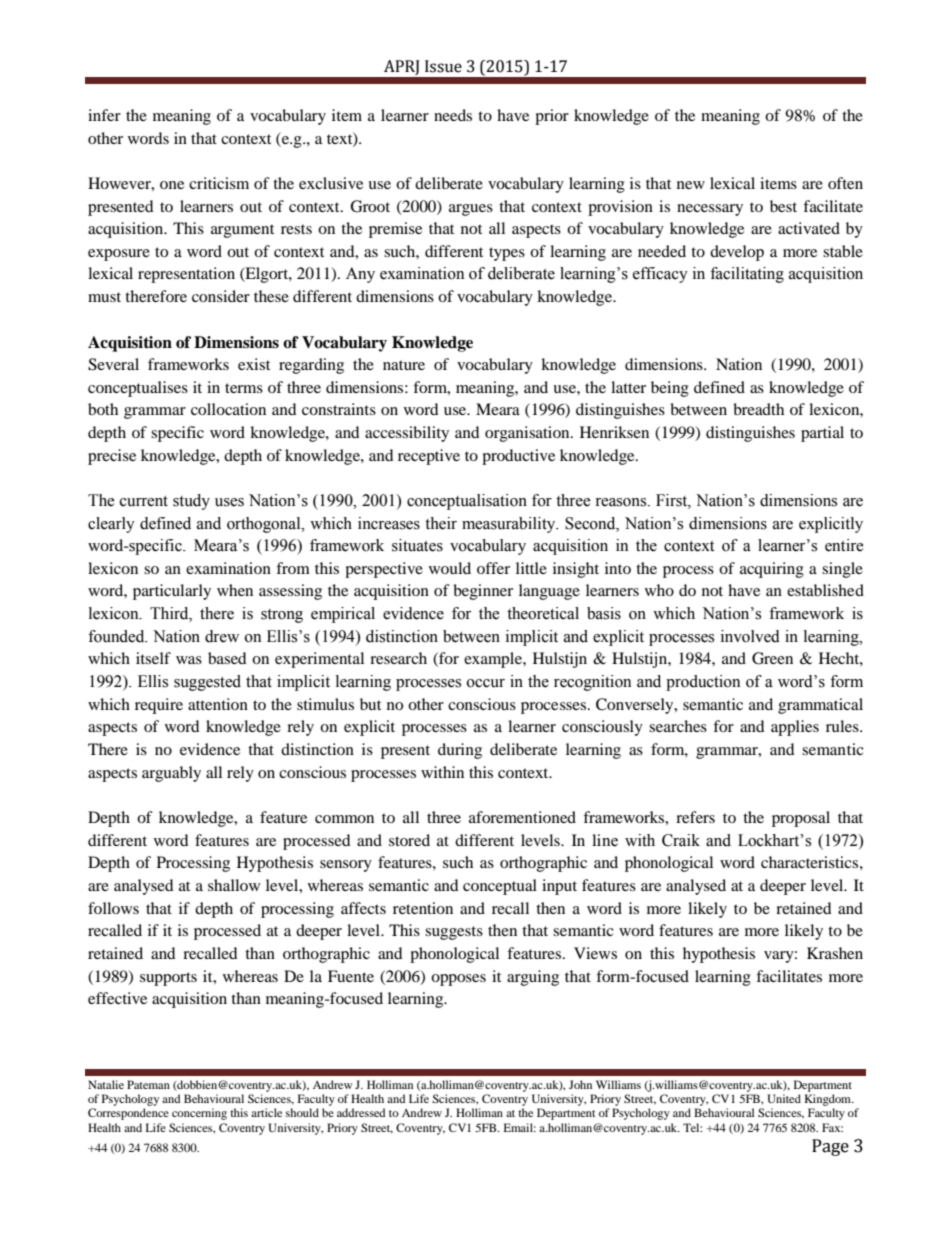  Describe the element at coordinates (835, 953) in the document. I see `Krashen` at that location.
